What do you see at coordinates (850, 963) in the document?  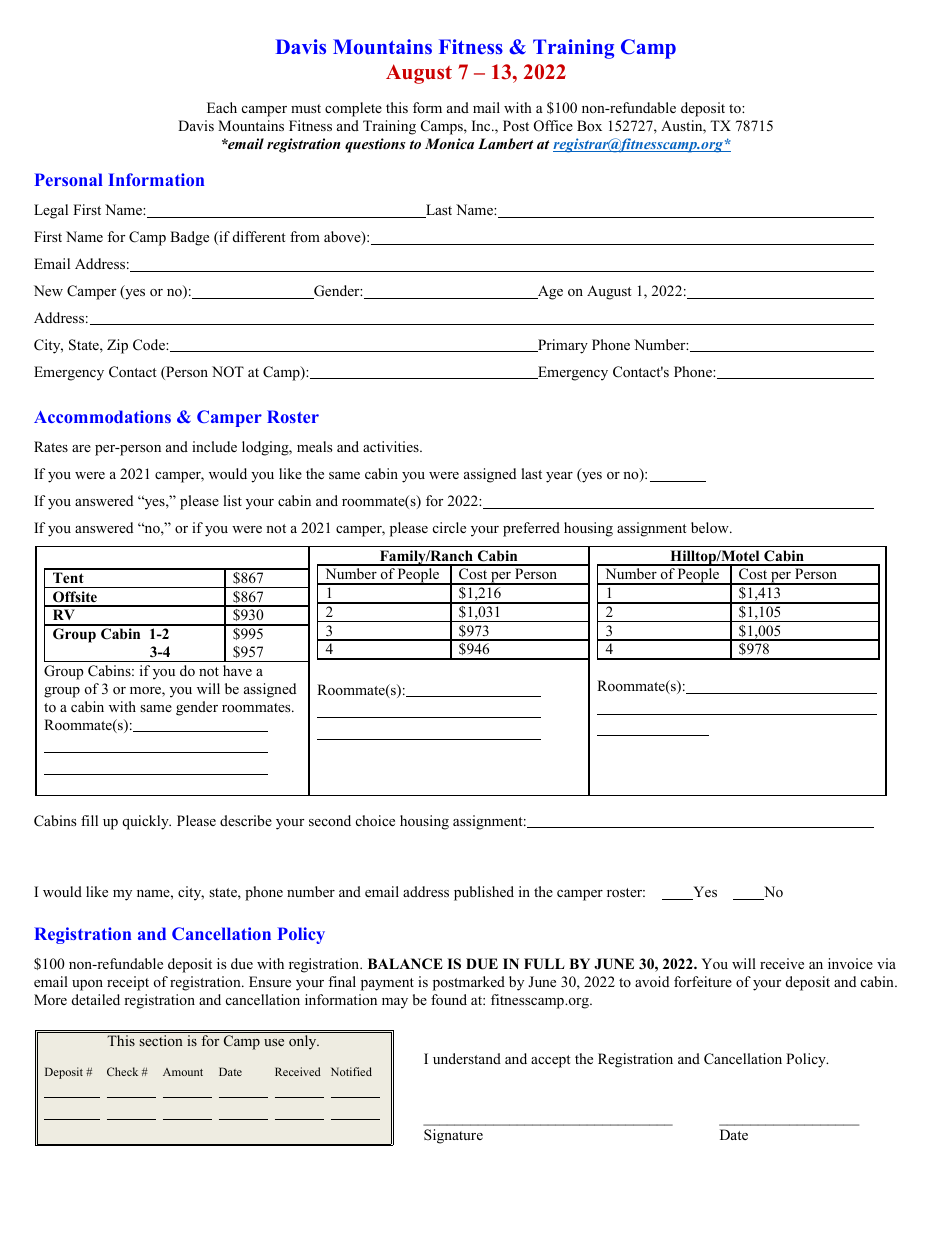 I see `invoice` at bounding box center [850, 963].
